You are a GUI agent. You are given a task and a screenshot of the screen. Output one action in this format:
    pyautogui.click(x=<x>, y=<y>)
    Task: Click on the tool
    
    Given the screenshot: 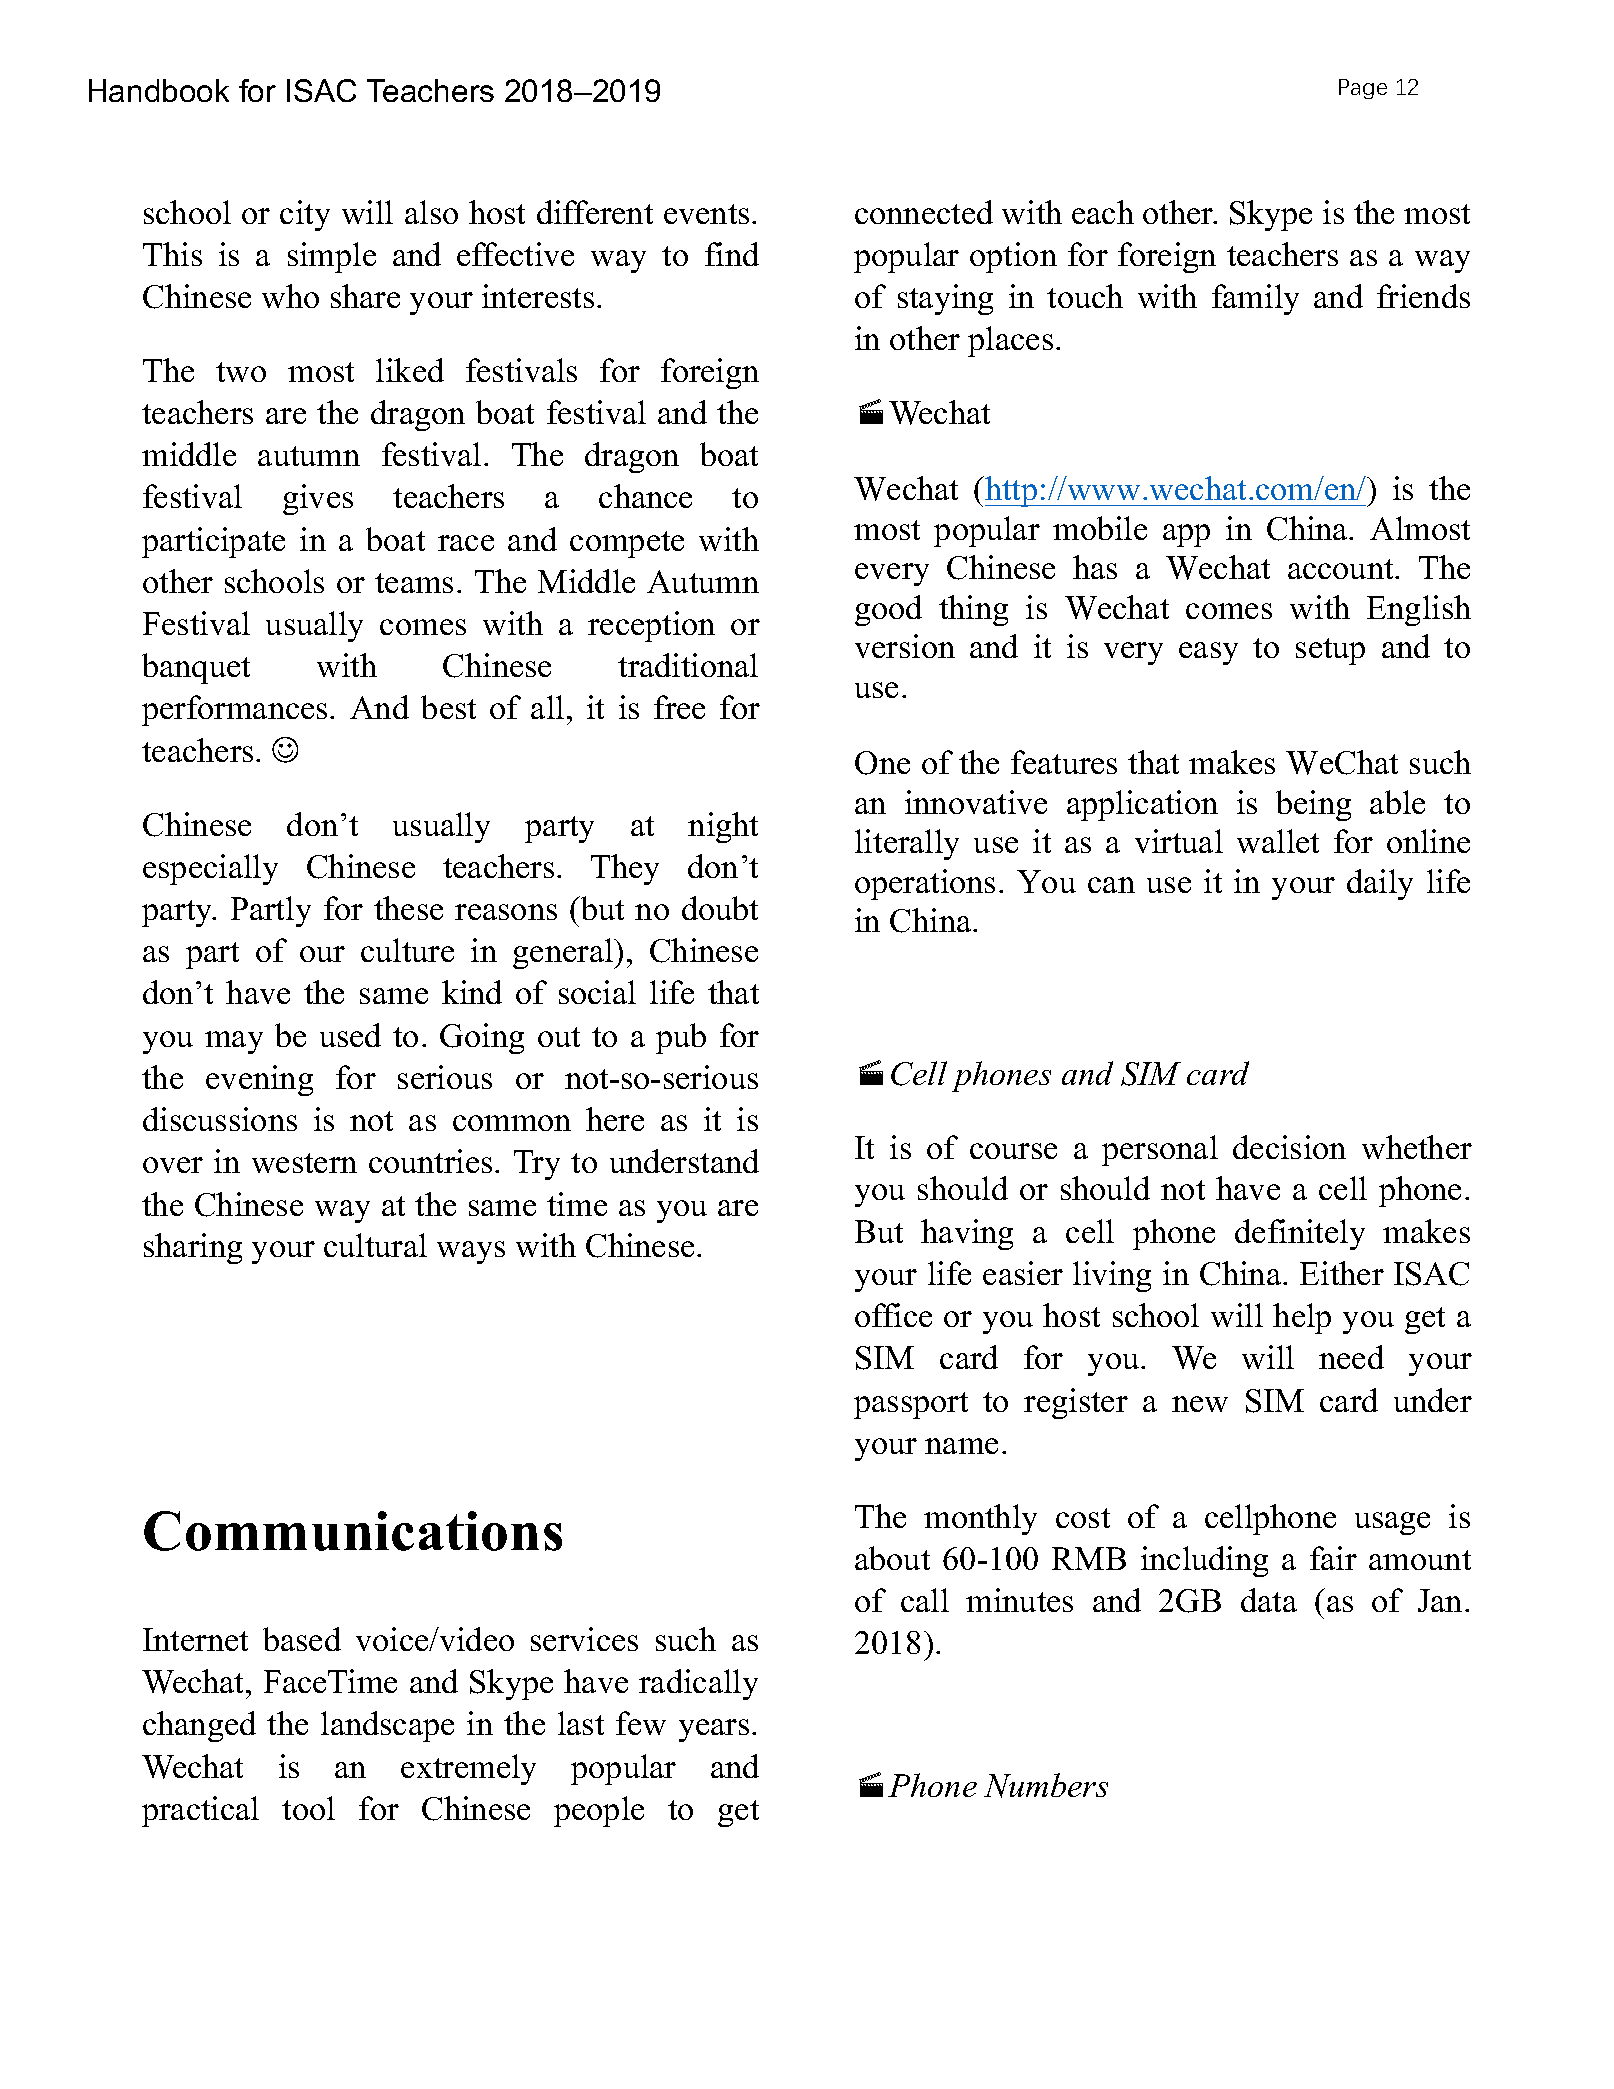 What is the action you would take?
    pyautogui.click(x=308, y=1808)
